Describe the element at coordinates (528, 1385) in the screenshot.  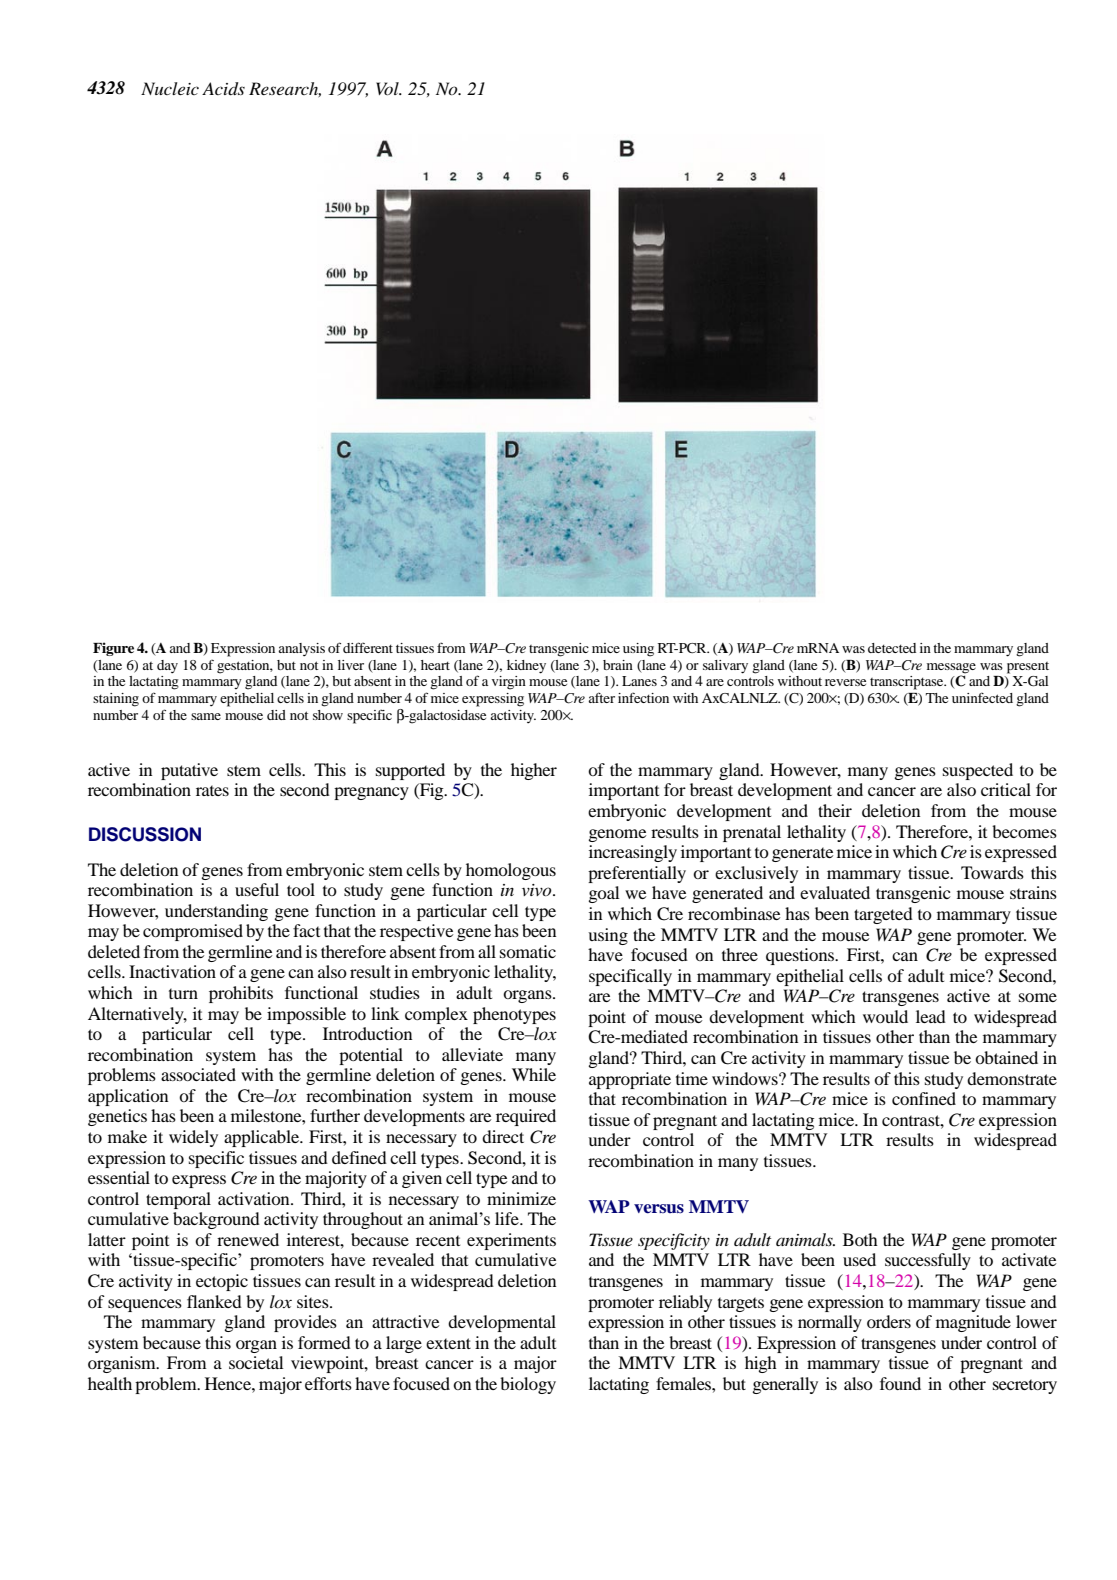
I see `biology` at that location.
